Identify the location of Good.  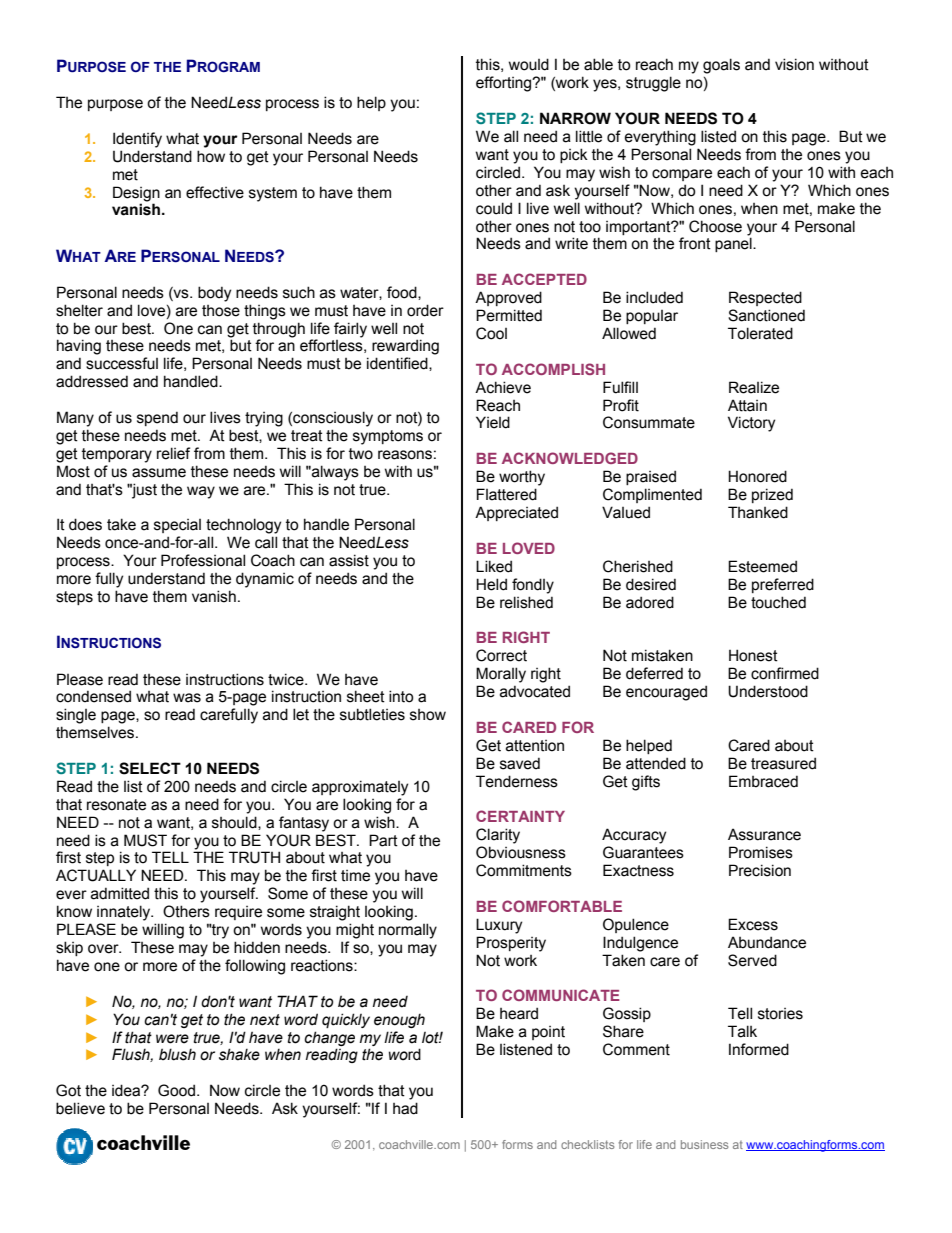
(176, 1090).
